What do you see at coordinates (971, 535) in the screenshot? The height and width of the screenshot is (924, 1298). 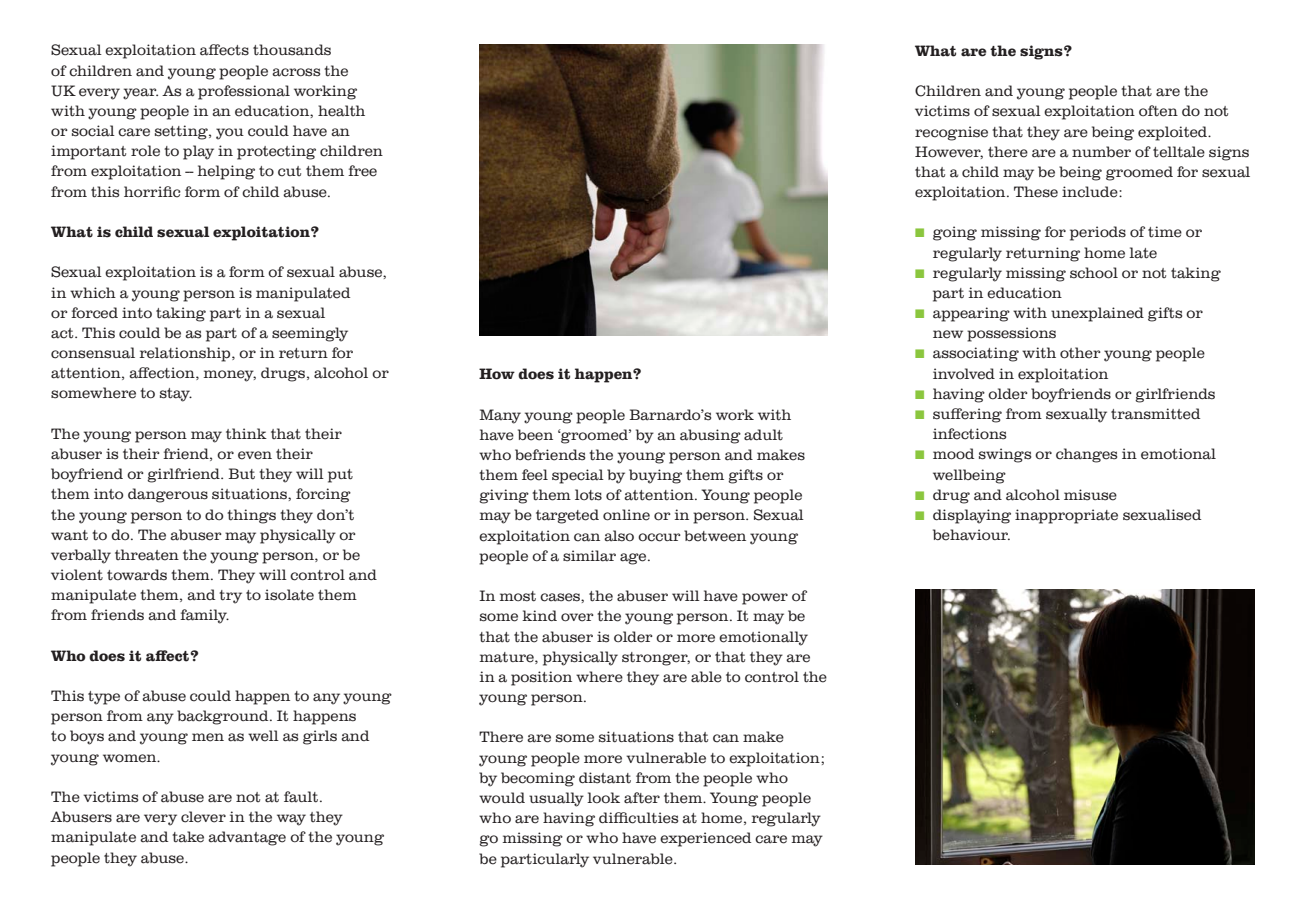 I see `behaviour` at bounding box center [971, 535].
